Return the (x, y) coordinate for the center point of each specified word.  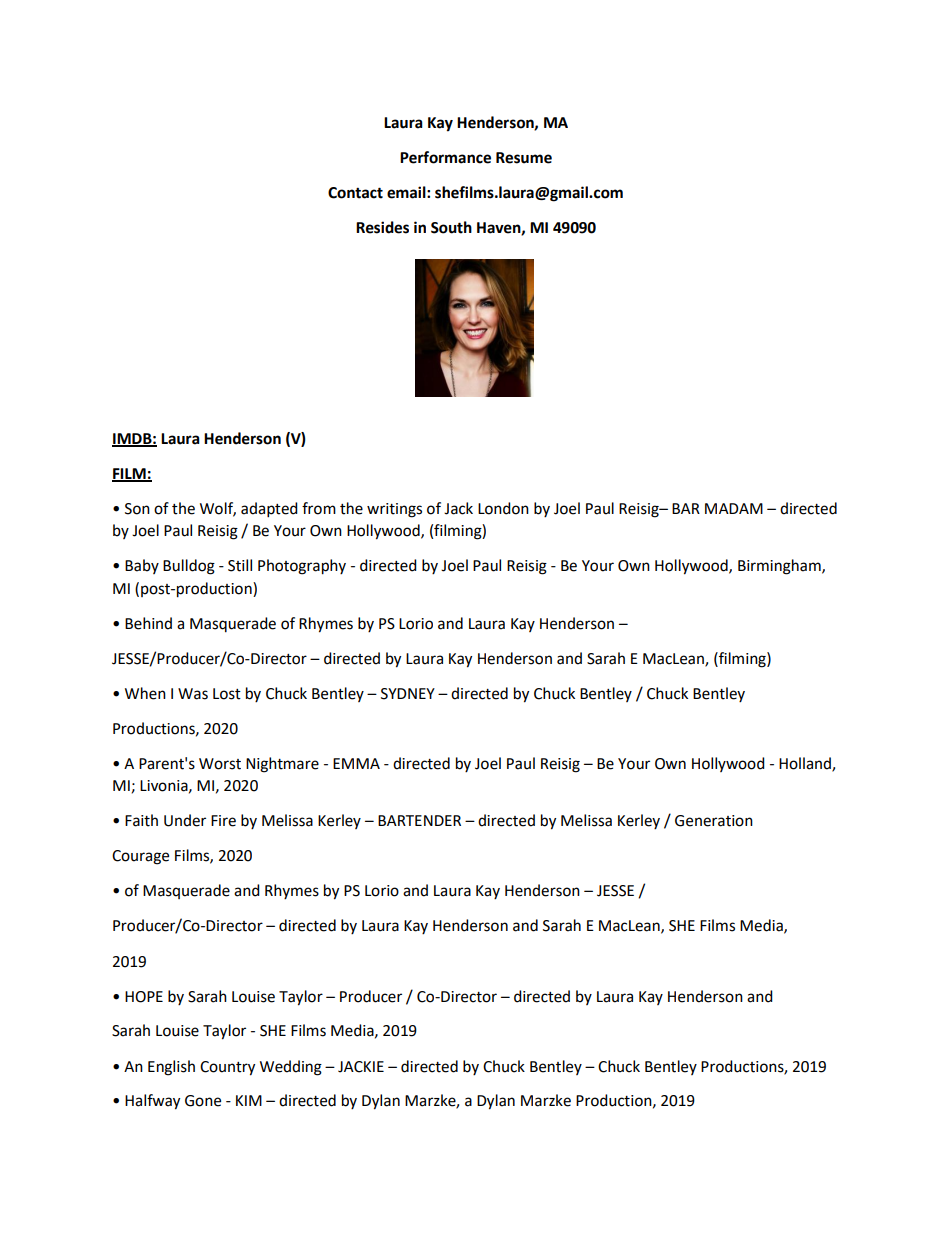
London (503, 508)
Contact (355, 193)
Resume (524, 158)
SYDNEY (408, 694)
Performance (445, 157)
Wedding (291, 1068)
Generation (714, 821)
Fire (223, 821)
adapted (269, 510)
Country (227, 1068)
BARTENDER (419, 820)
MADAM (734, 508)
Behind (148, 623)
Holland (806, 764)
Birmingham (780, 567)
